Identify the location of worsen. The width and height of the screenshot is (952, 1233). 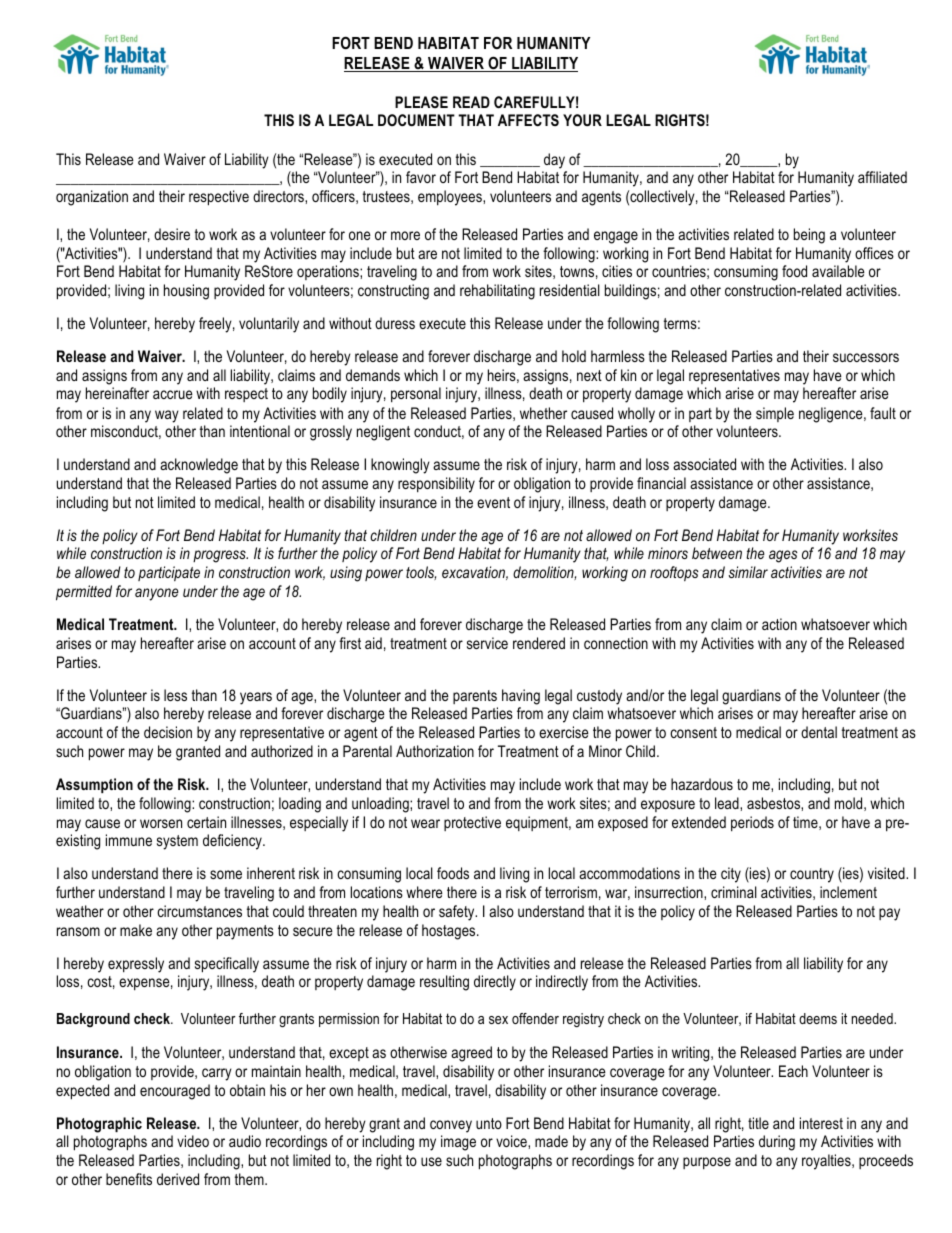
(161, 823).
